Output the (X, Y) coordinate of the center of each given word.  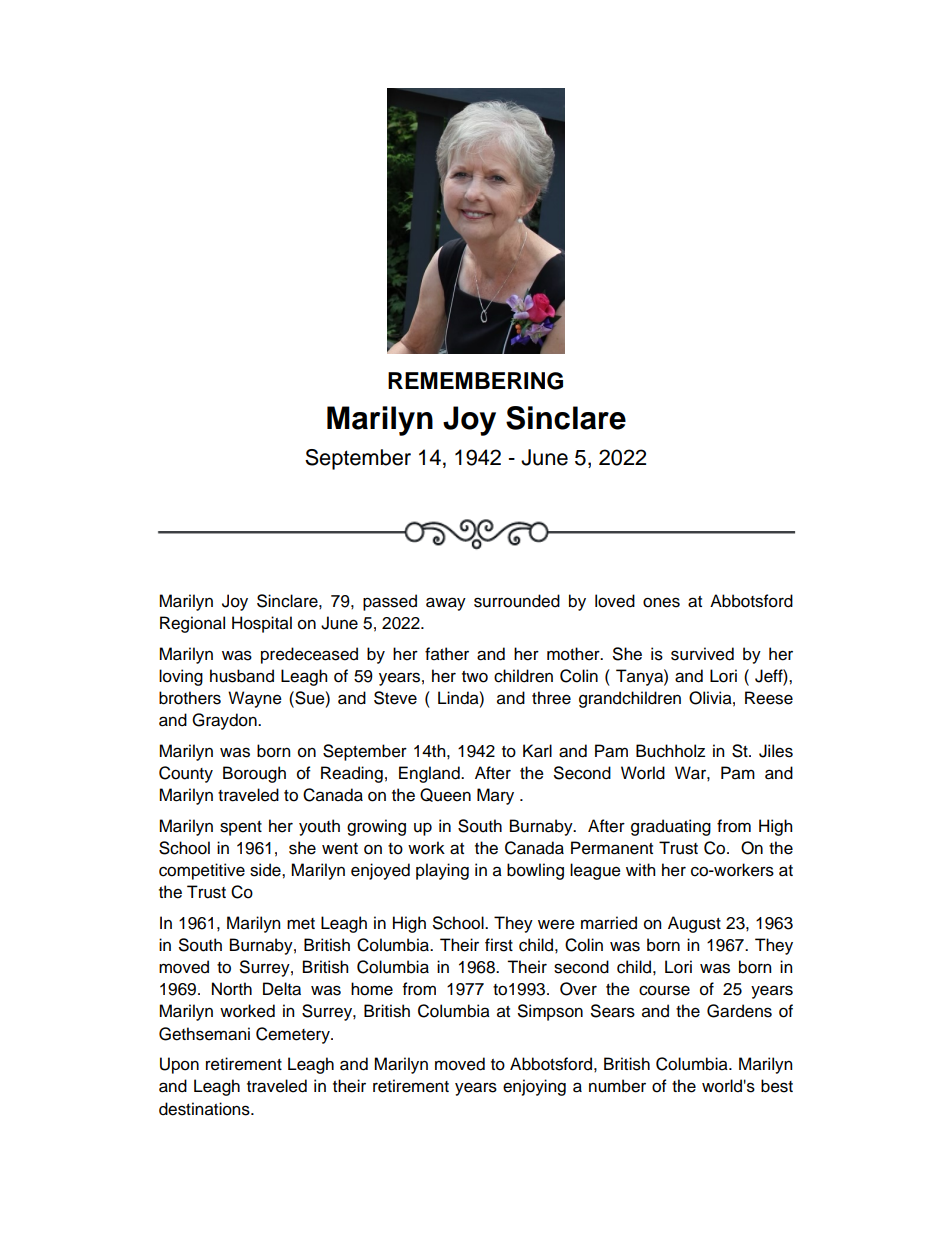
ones (661, 602)
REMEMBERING (475, 381)
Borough (254, 774)
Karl (537, 751)
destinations (205, 1109)
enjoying (534, 1087)
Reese (769, 698)
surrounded (517, 601)
